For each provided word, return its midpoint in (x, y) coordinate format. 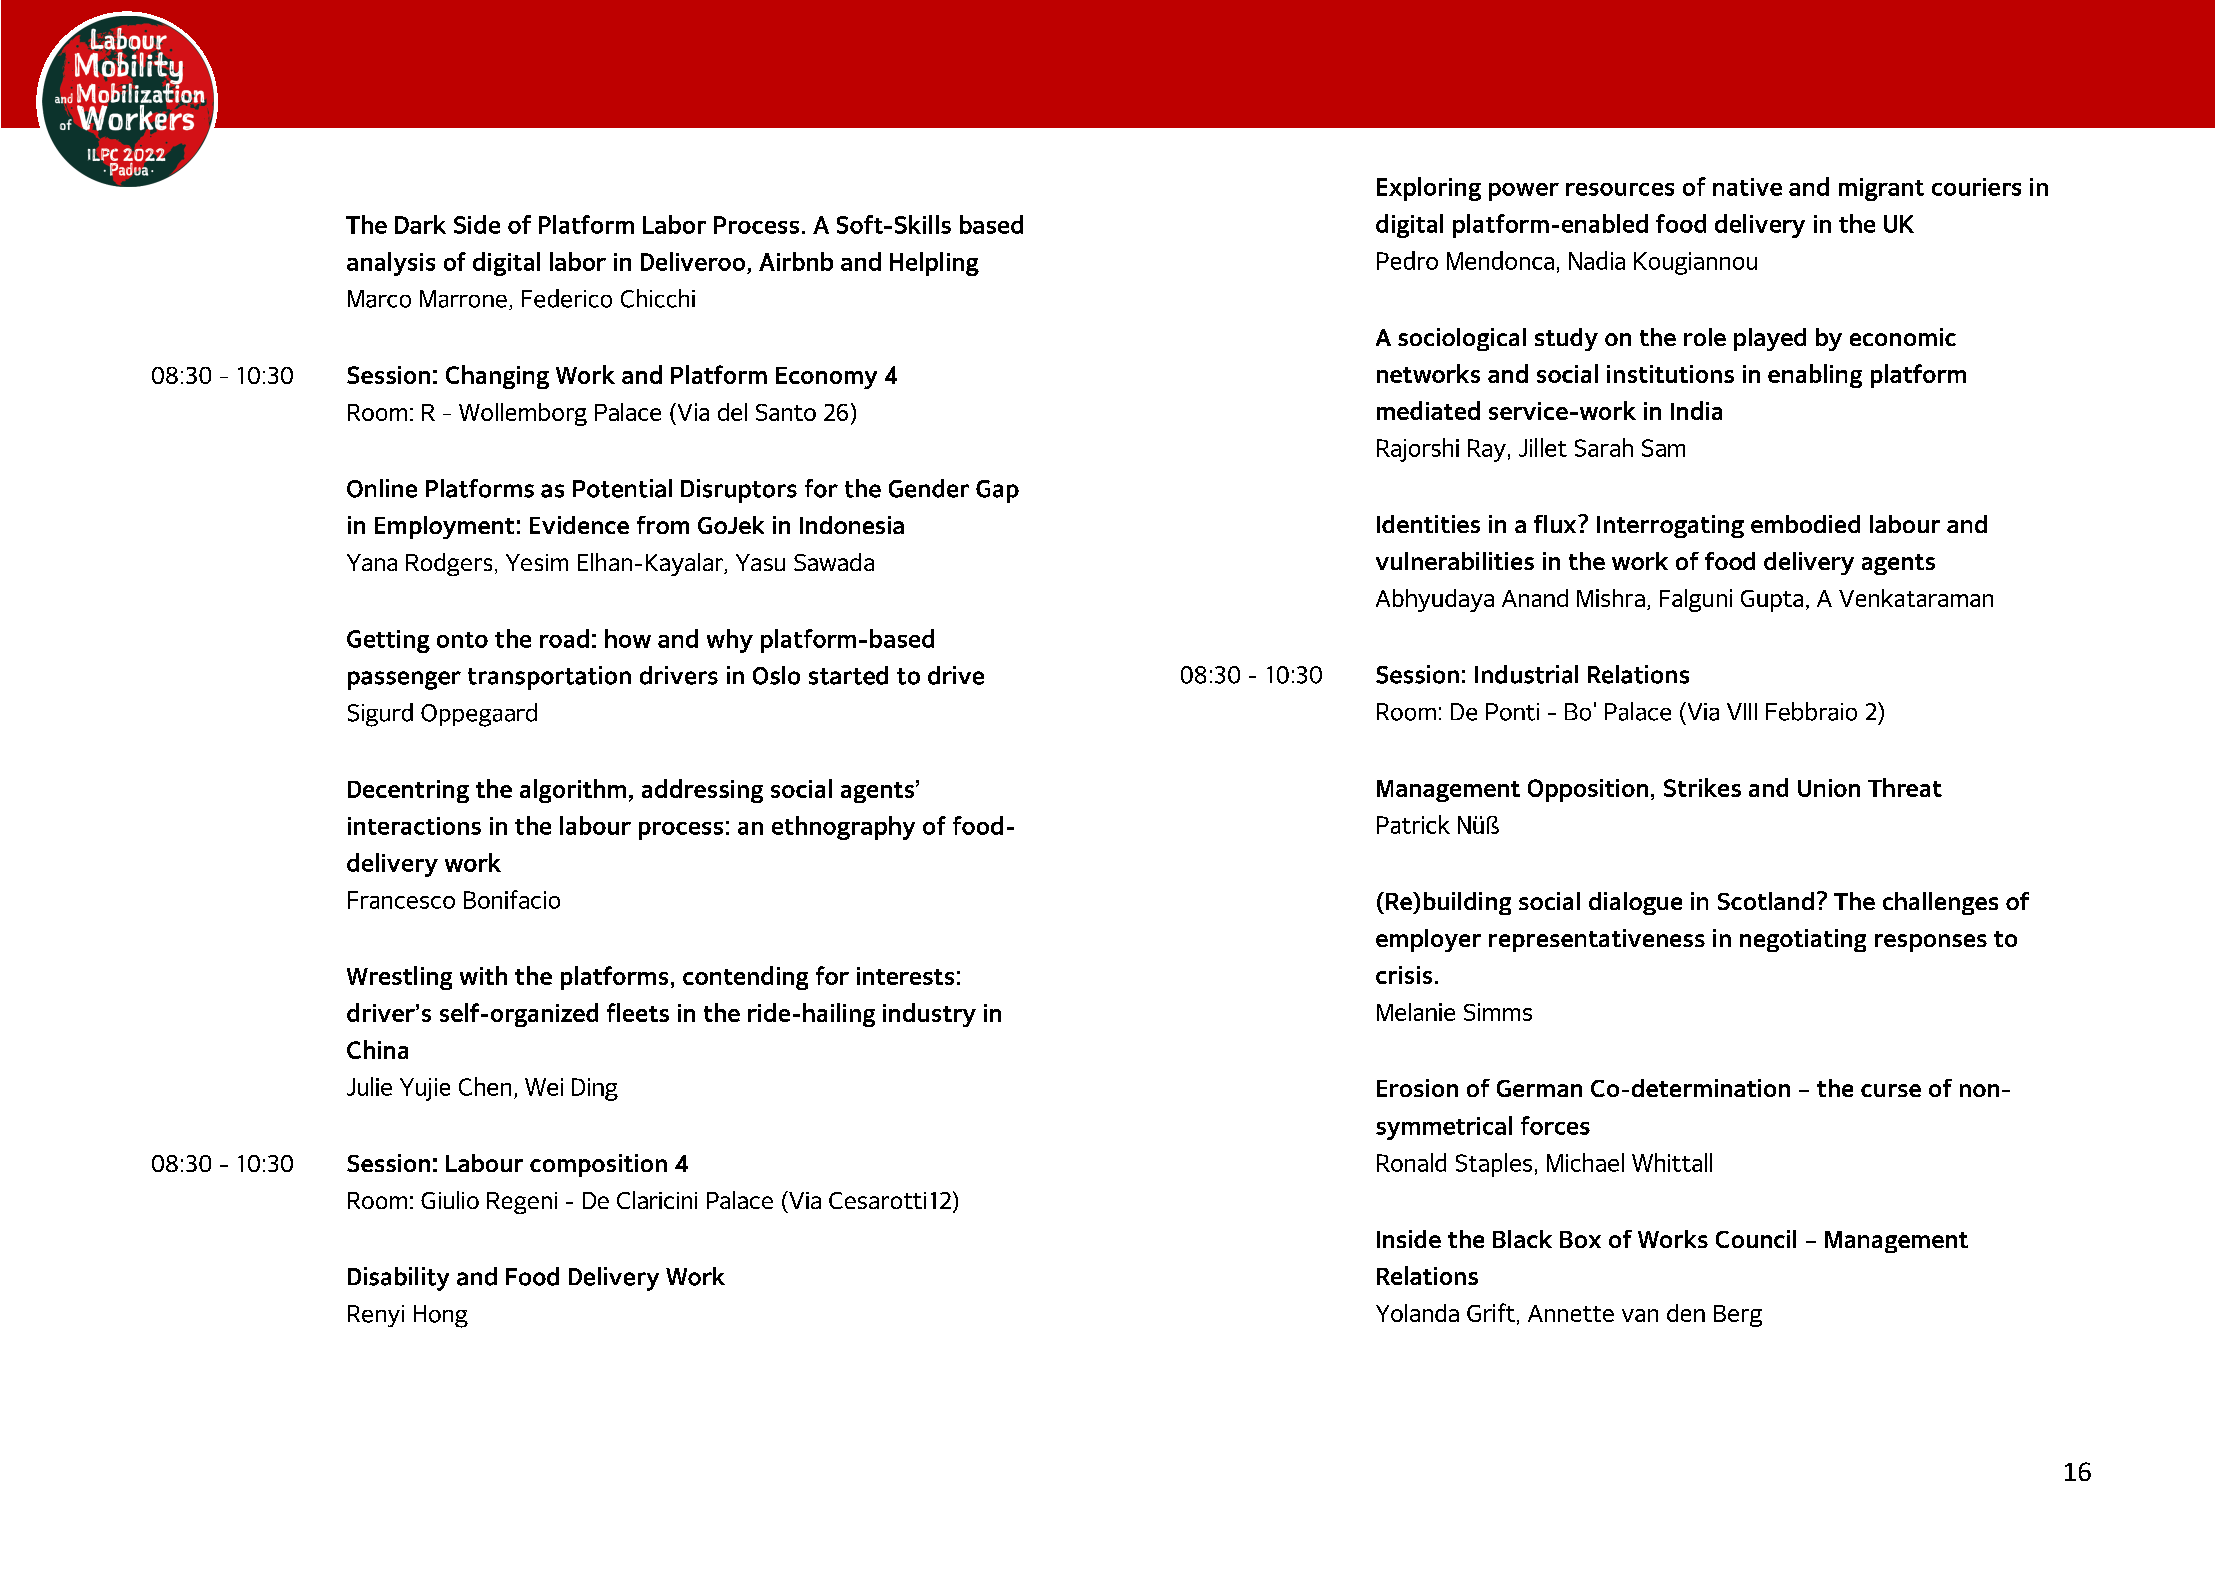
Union (1829, 788)
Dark (420, 224)
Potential (622, 488)
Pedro (1407, 260)
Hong (441, 1316)
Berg (1738, 1316)
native (1747, 187)
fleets (638, 1012)
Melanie (1416, 1012)
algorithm (573, 791)
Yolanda (1417, 1313)
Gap (997, 491)
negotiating (1803, 940)
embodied (1805, 524)
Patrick (1413, 824)
